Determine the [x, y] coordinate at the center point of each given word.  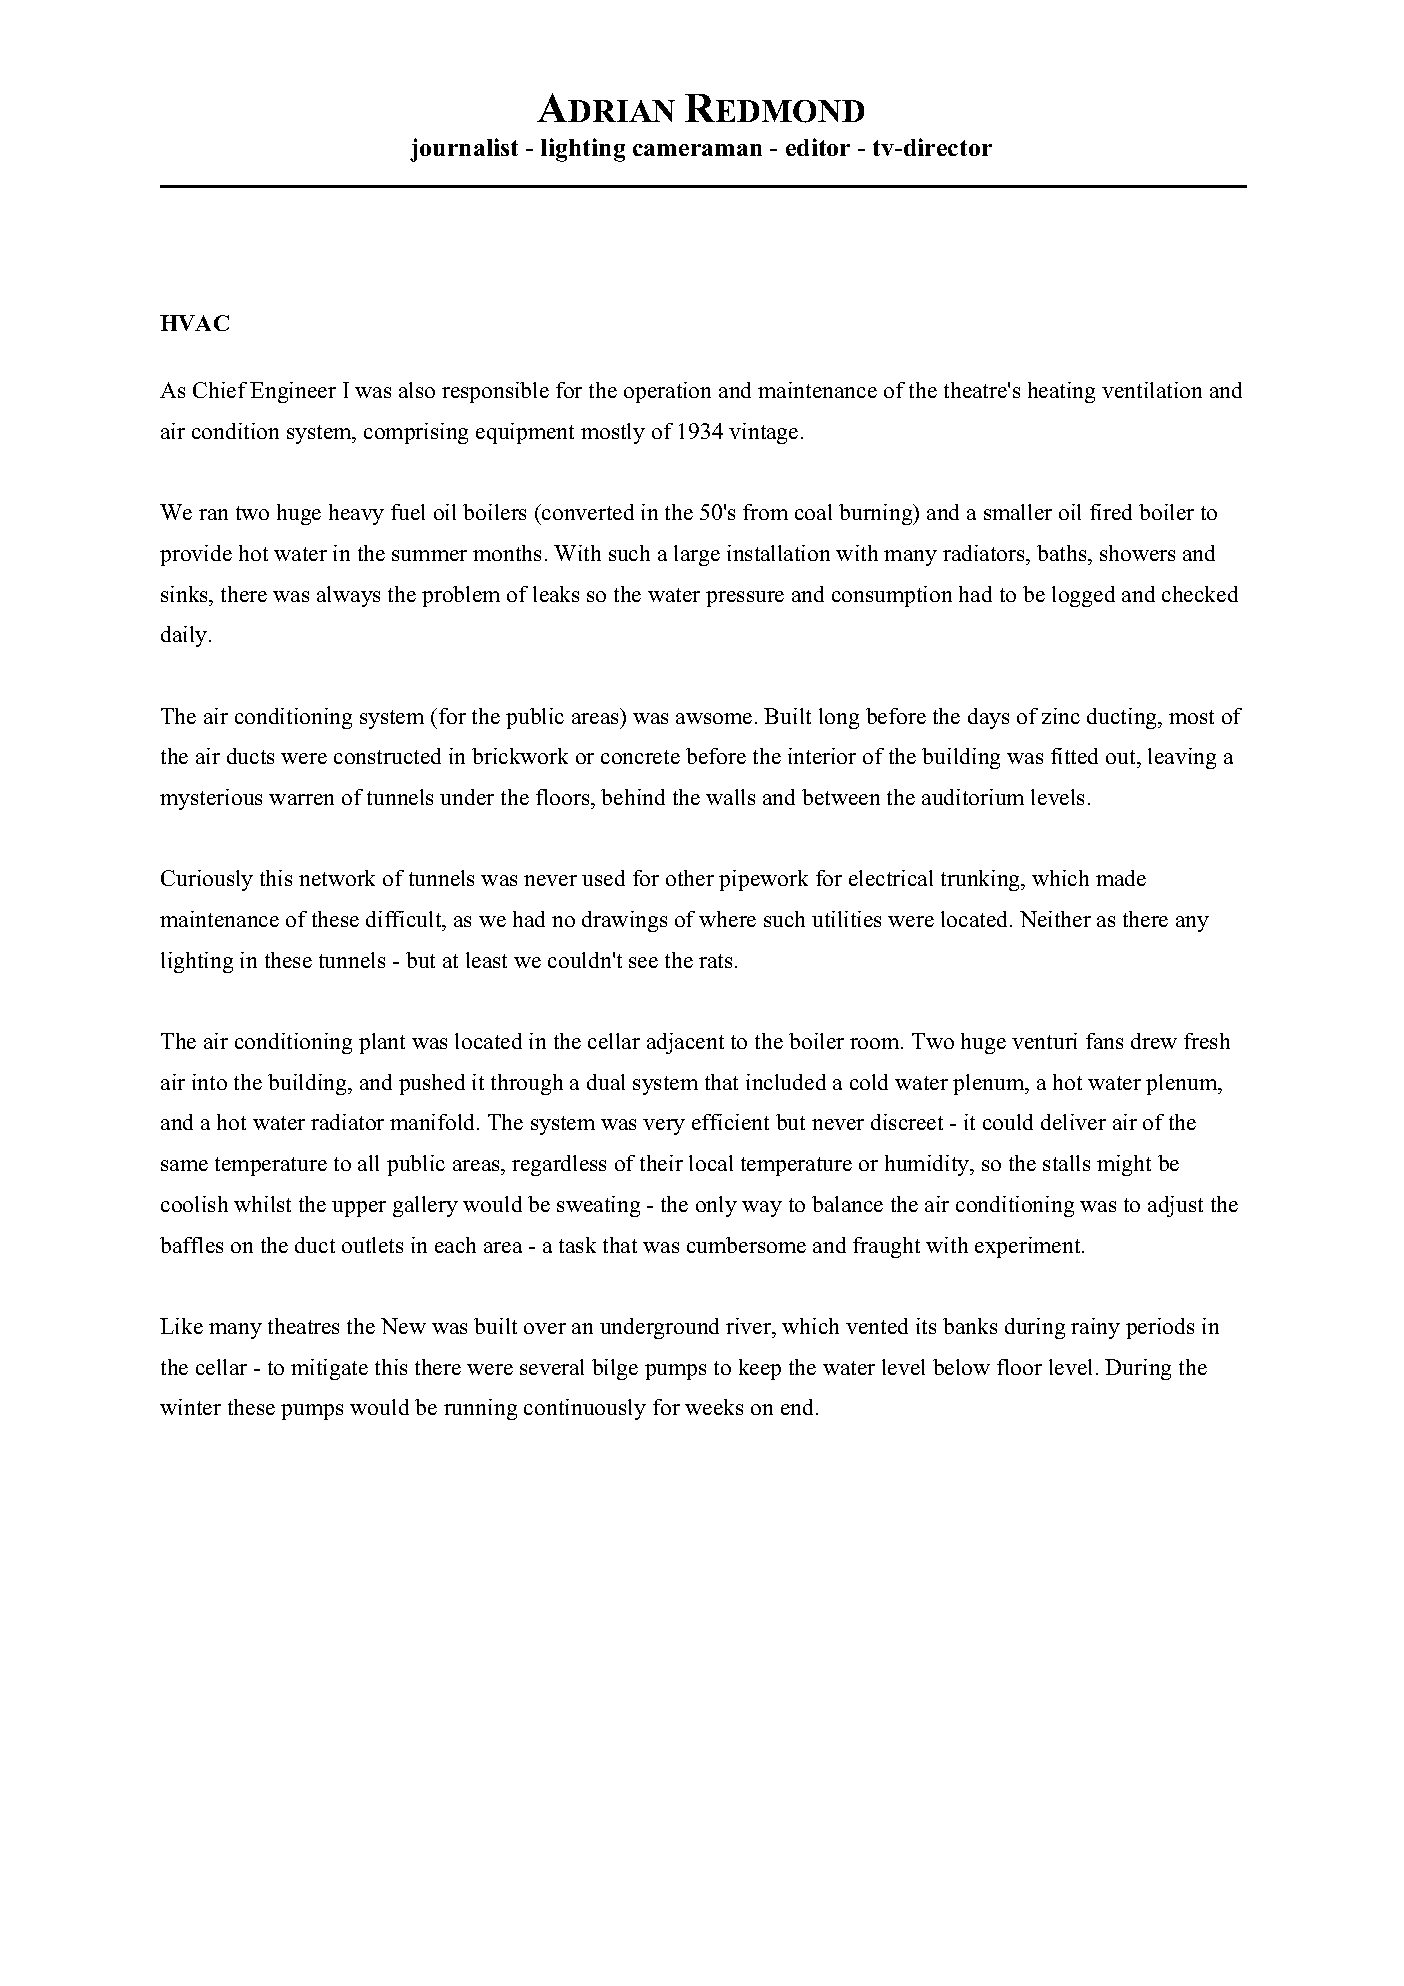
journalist [464, 150]
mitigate [329, 1369]
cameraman [697, 150]
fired [1111, 512]
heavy [356, 514]
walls [730, 797]
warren [301, 799]
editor [818, 147]
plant [382, 1043]
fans [1104, 1041]
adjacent [685, 1043]
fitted [1074, 756]
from [765, 512]
